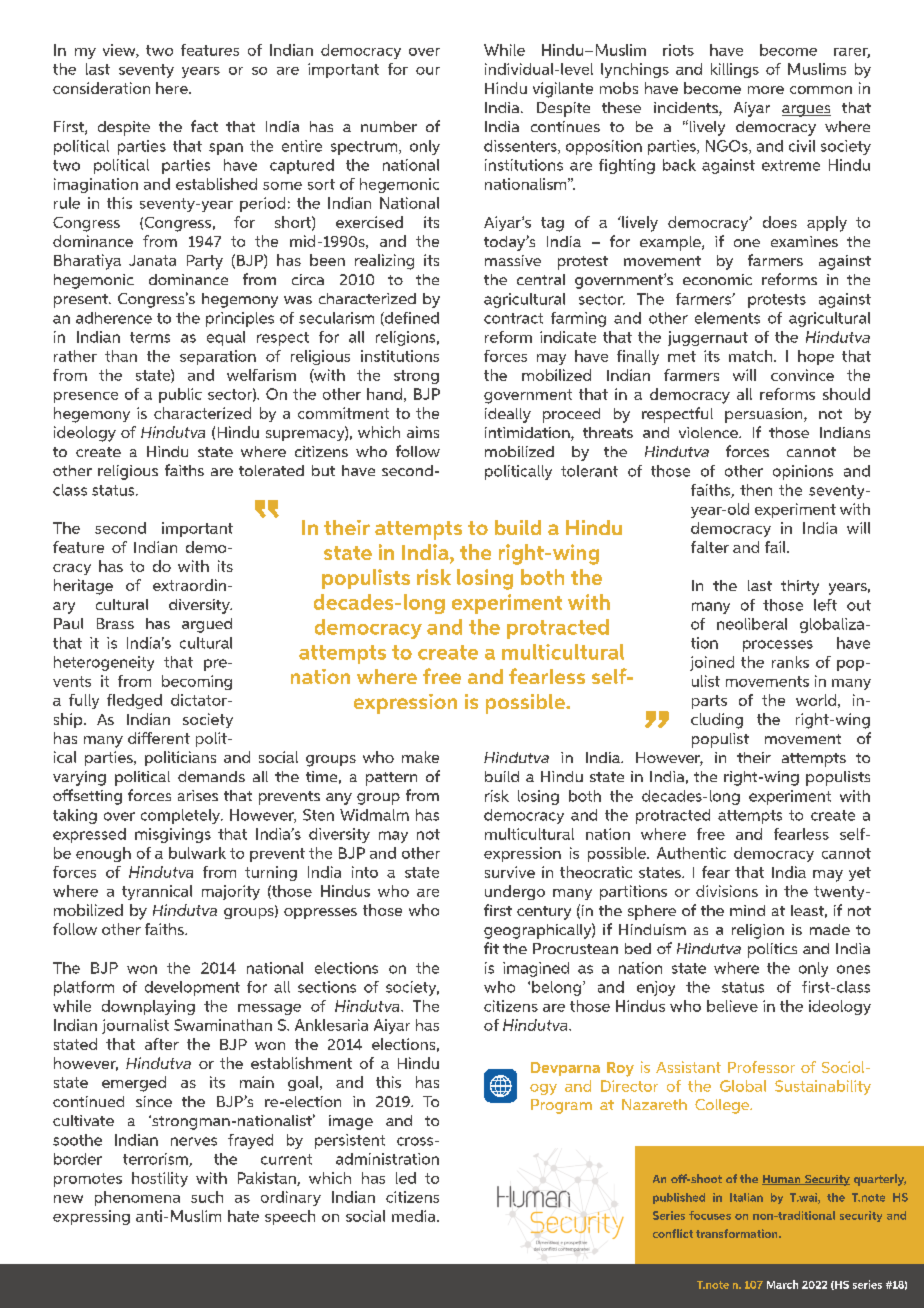 Image resolution: width=924 pixels, height=1308 pixels. Describe the element at coordinates (389, 126) in the document. I see `number` at that location.
